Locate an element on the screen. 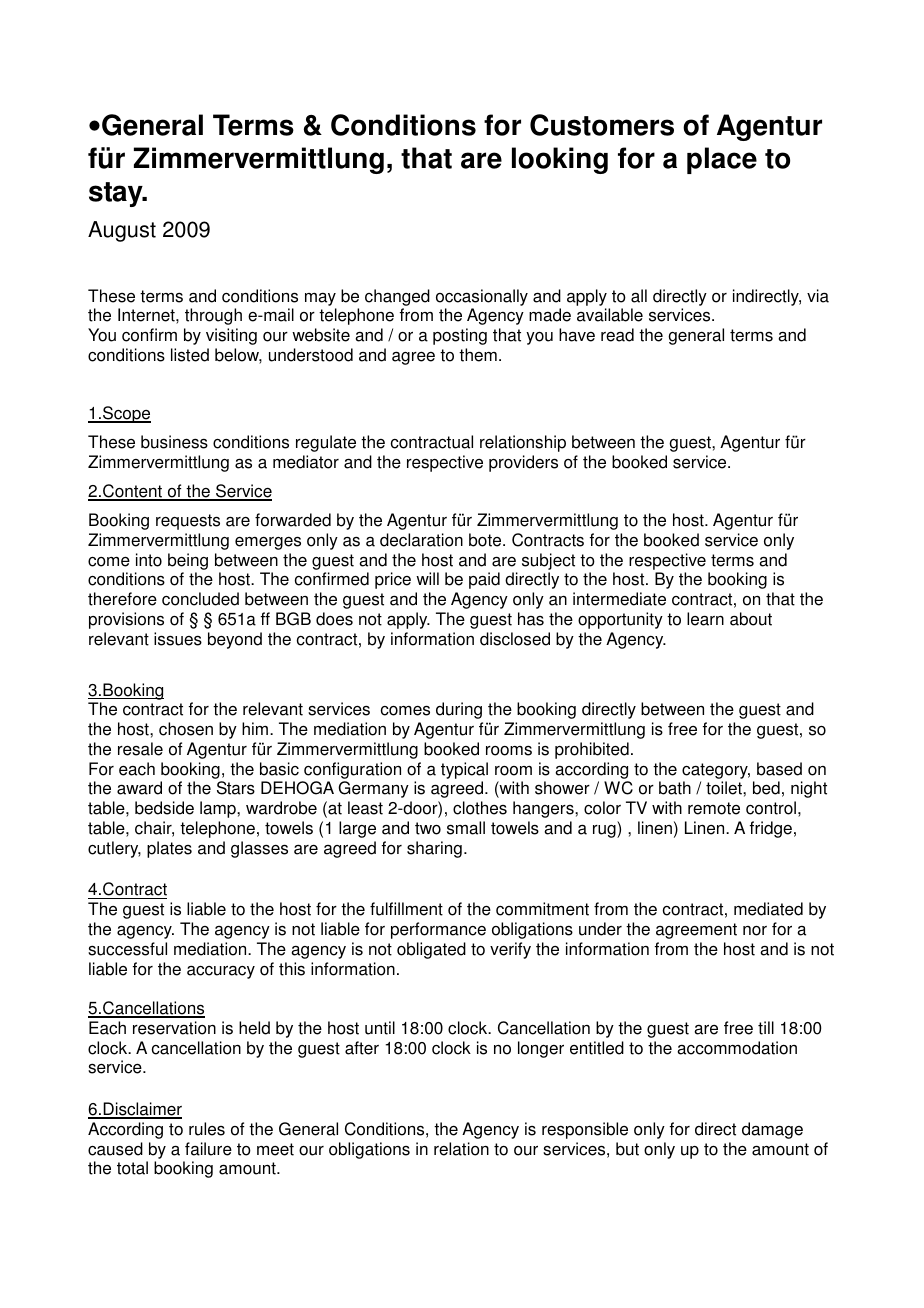  stay is located at coordinates (117, 194).
